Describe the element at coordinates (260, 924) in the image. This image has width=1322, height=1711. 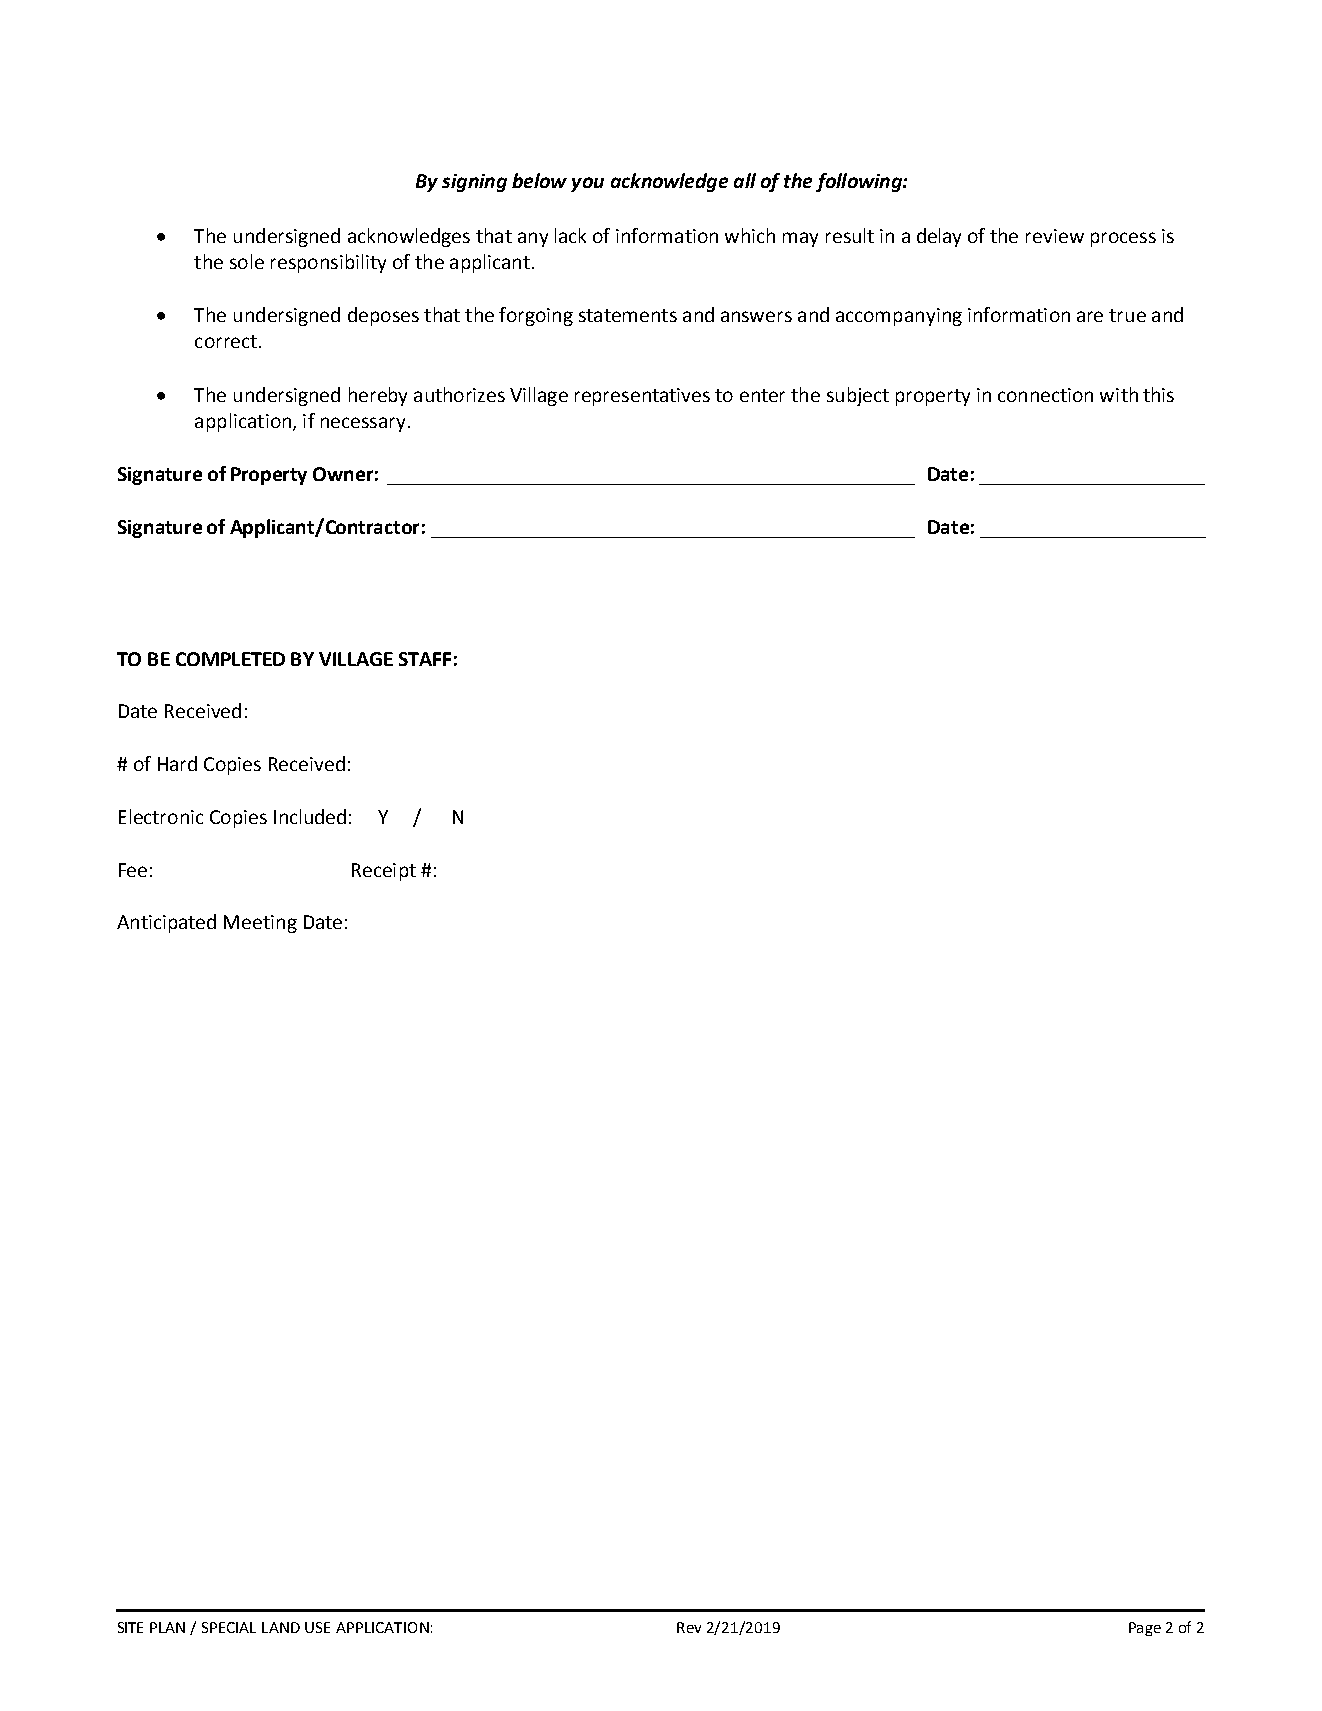
I see `Meeting` at that location.
